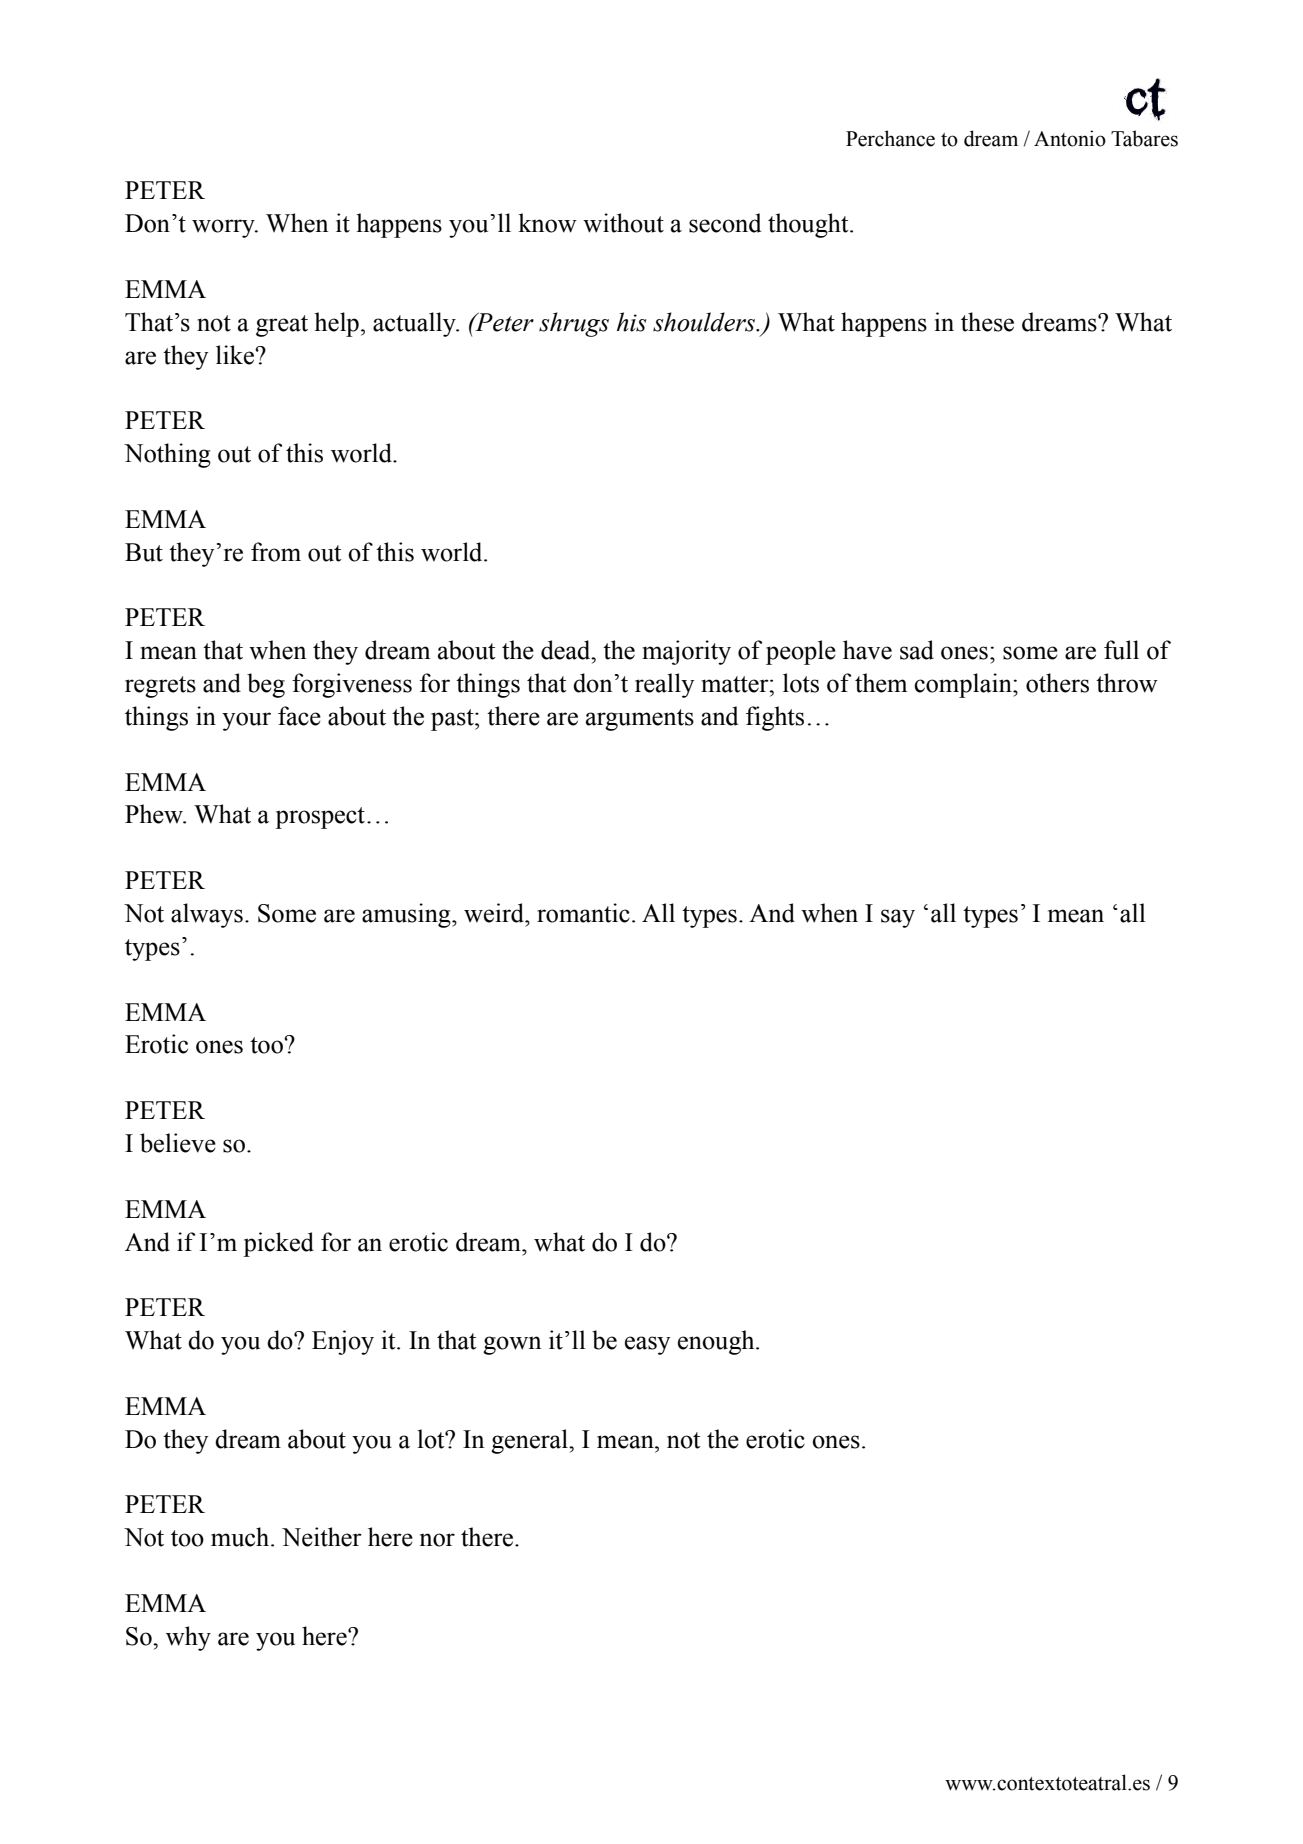 The image size is (1303, 1844). I want to click on romantic, so click(583, 913).
